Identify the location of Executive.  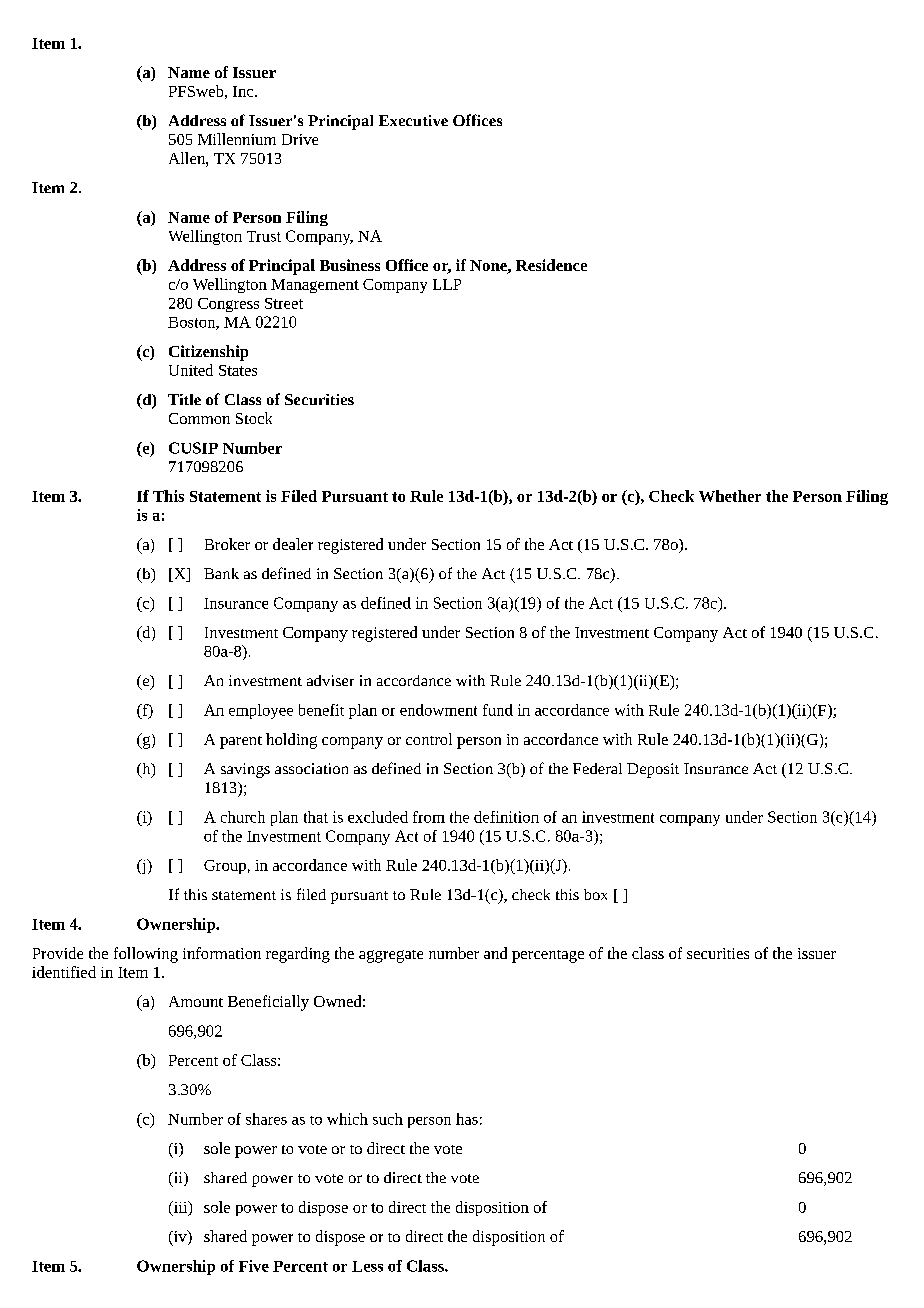
(413, 120).
